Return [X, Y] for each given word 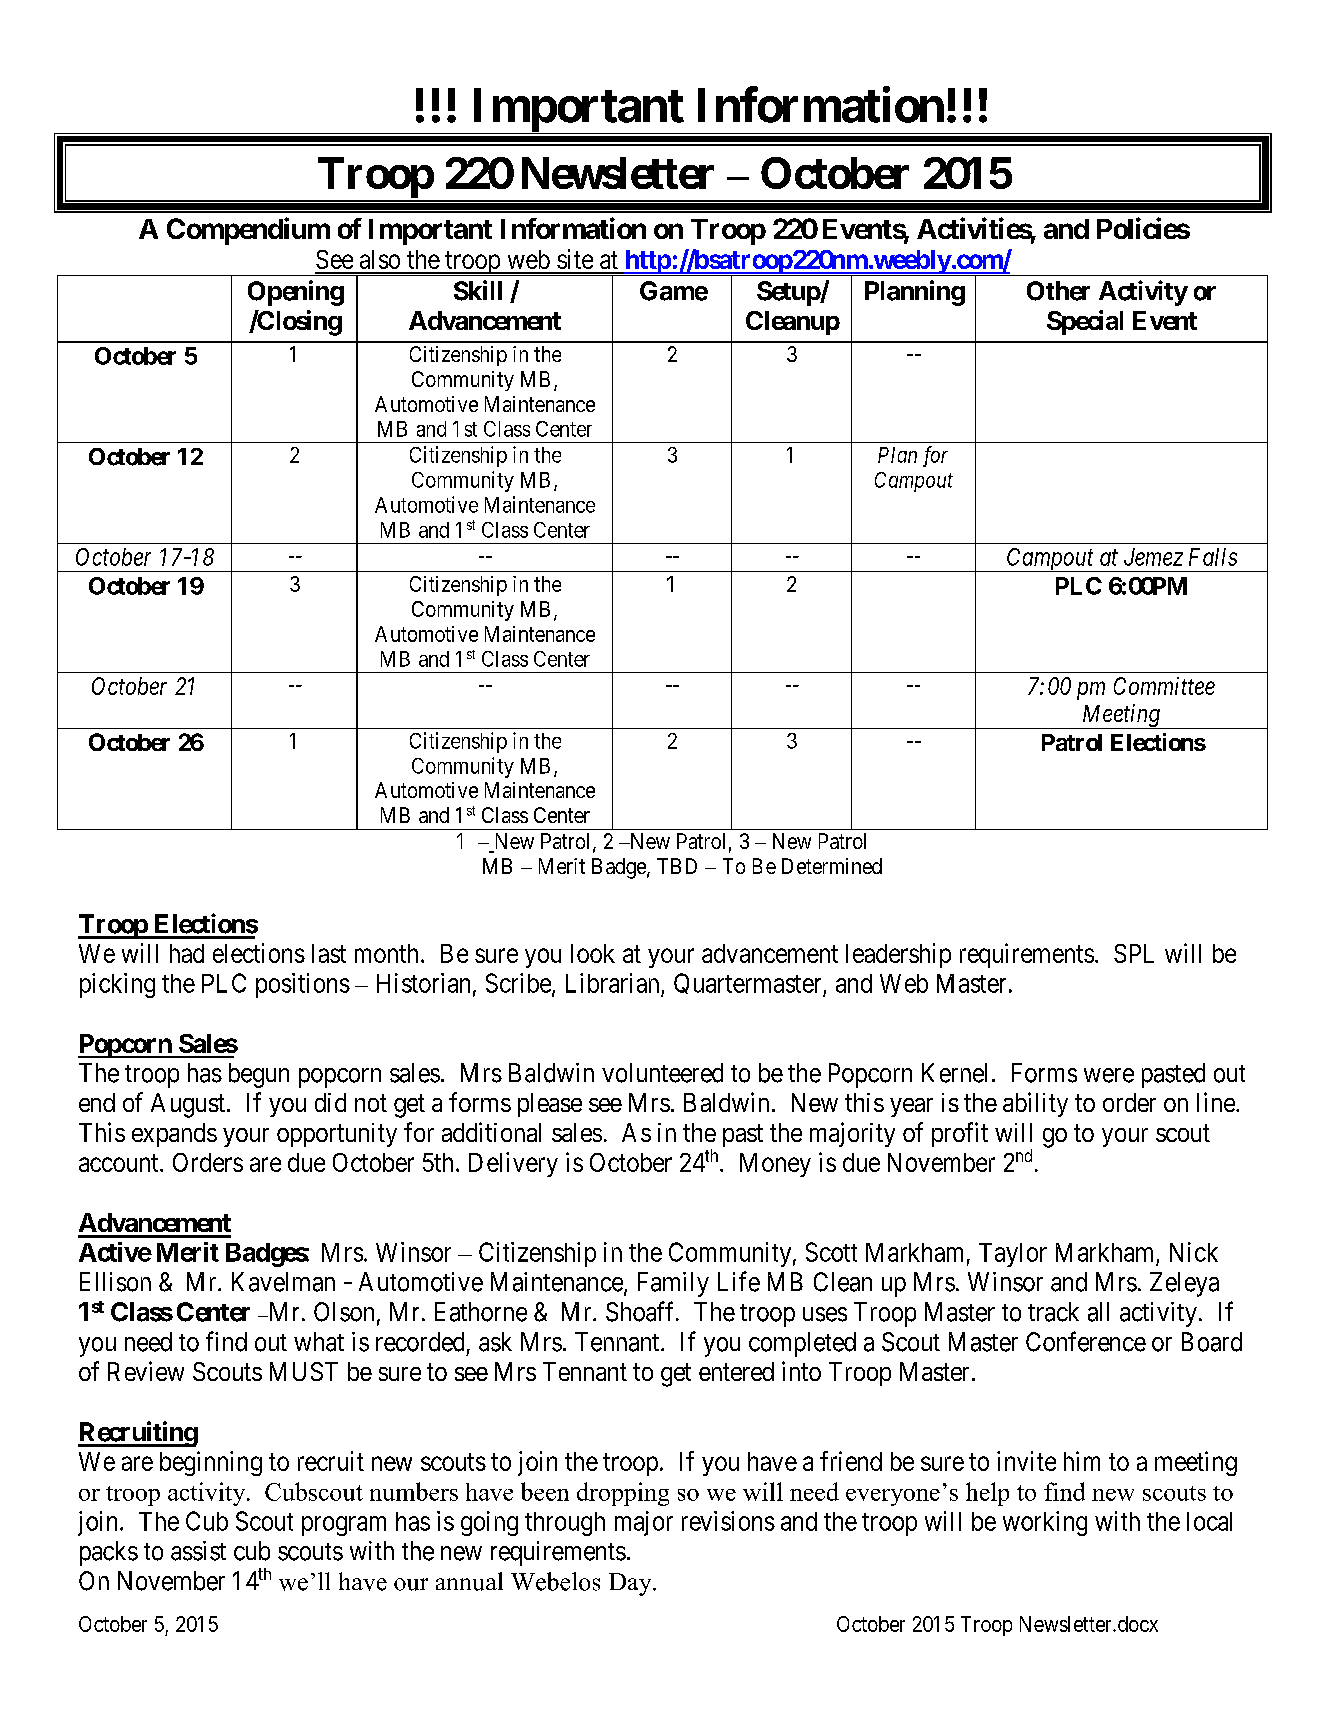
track [1053, 1312]
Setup [789, 293]
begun [259, 1075]
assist [198, 1551]
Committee [1164, 686]
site [575, 259]
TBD [677, 866]
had [187, 953]
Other [1058, 291]
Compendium [248, 231]
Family [673, 1284]
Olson [344, 1312]
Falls [1213, 557]
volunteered [662, 1073]
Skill [478, 290]
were [1109, 1075]
